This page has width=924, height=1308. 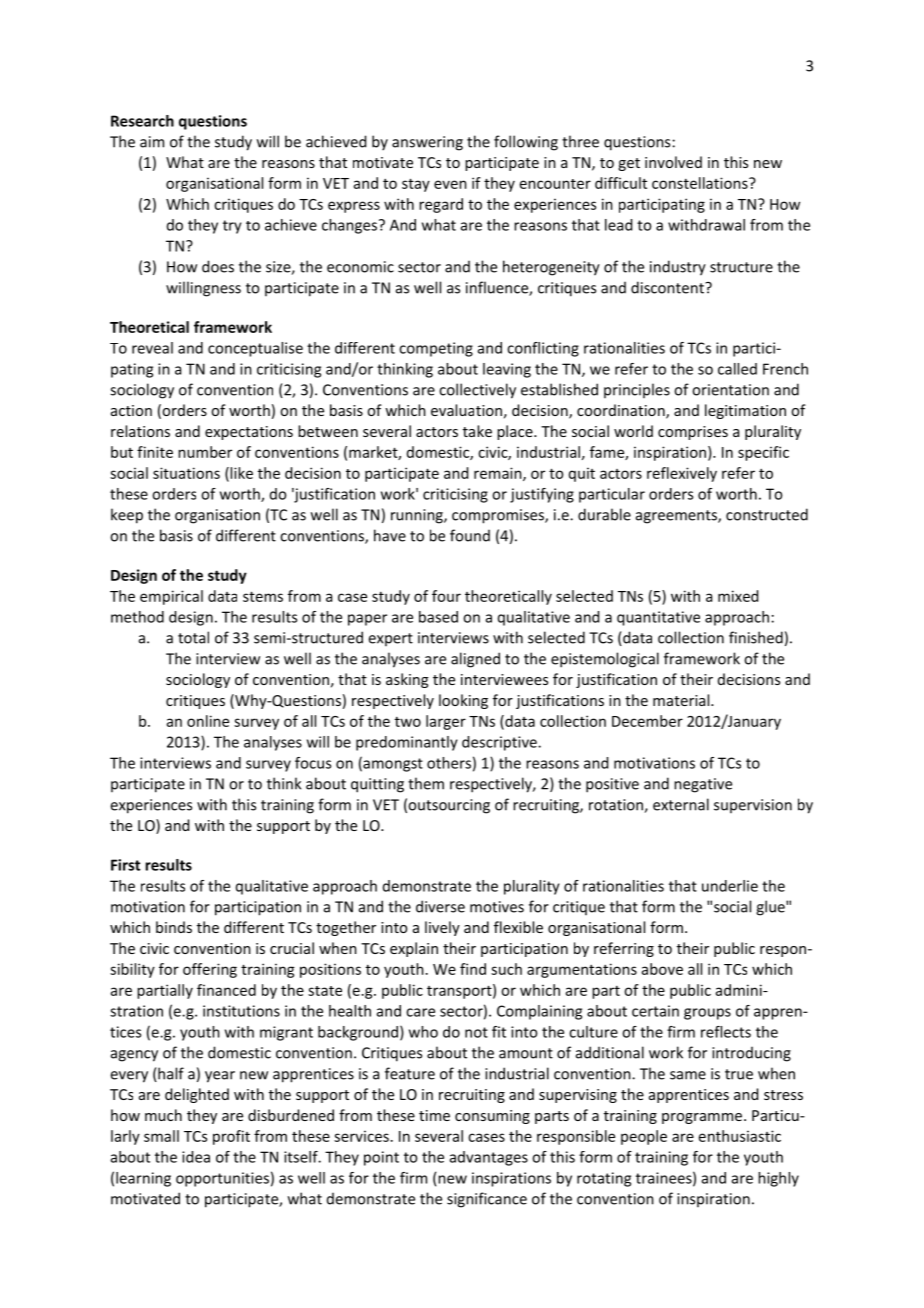 What do you see at coordinates (427, 143) in the page?
I see `answering` at bounding box center [427, 143].
